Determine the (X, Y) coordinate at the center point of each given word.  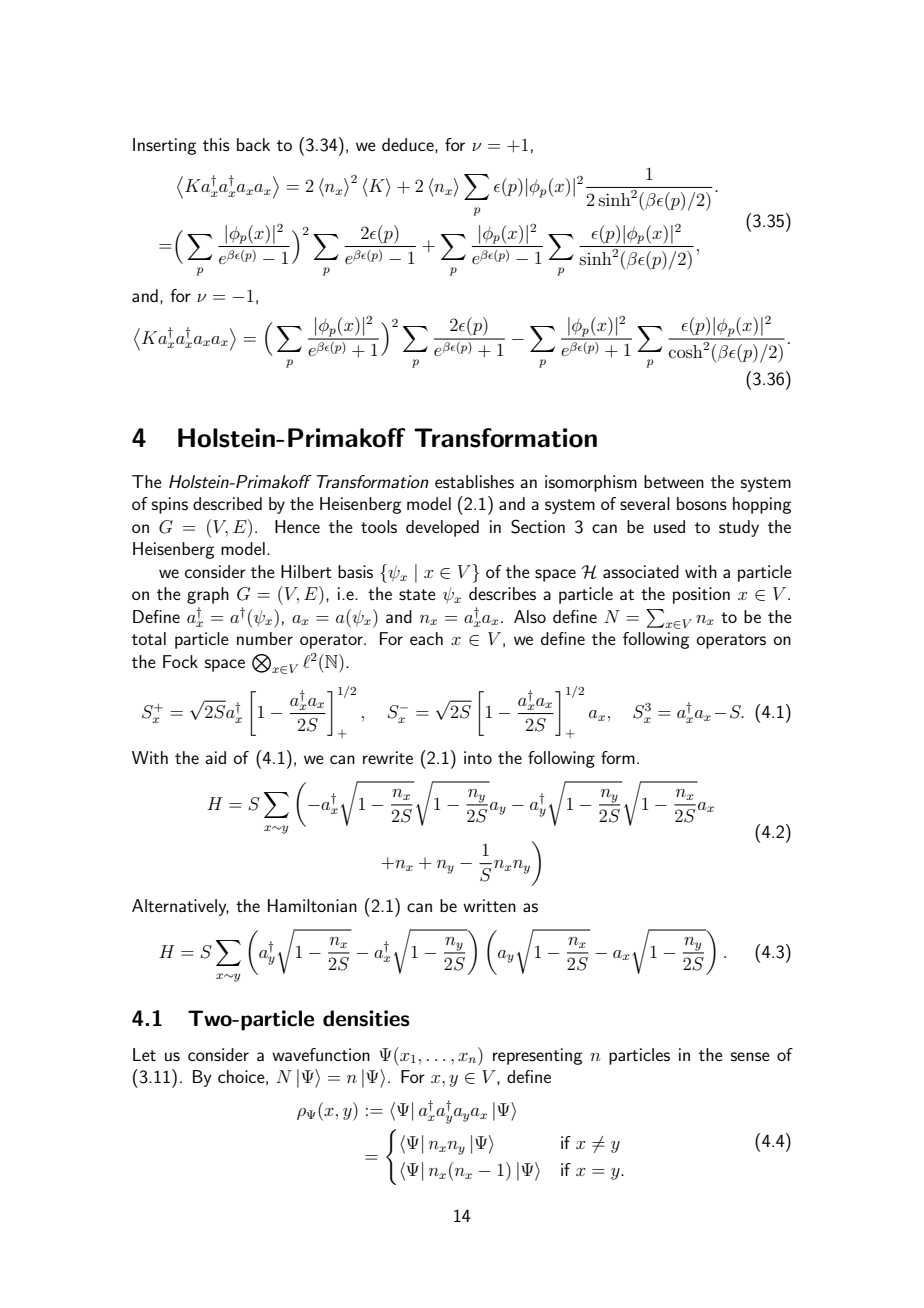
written (489, 905)
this (216, 144)
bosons (702, 503)
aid (215, 757)
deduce (409, 145)
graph (208, 595)
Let (144, 1054)
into (478, 757)
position (701, 595)
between (674, 481)
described (227, 503)
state (417, 594)
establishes (474, 481)
